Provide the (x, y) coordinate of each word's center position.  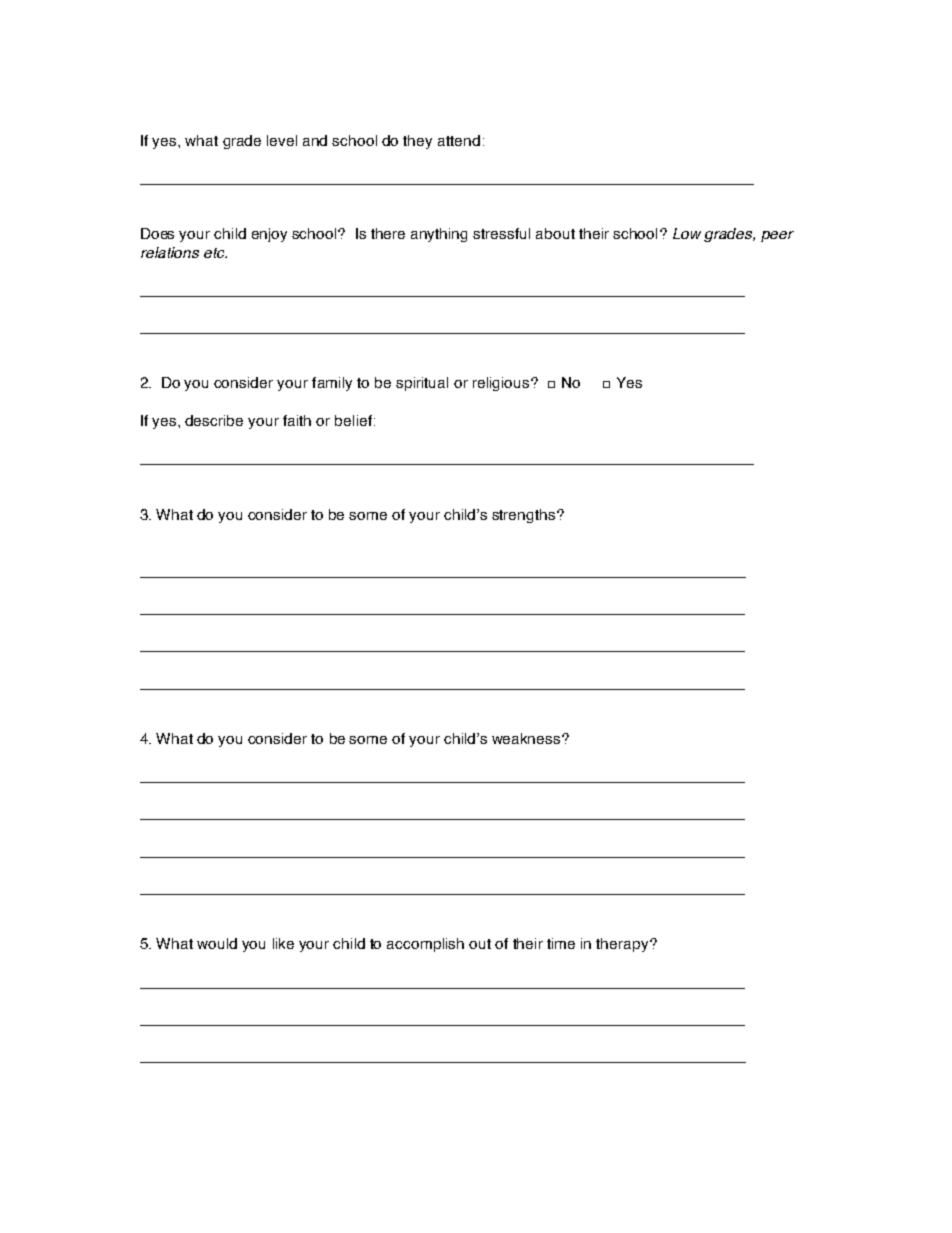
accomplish (425, 945)
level (282, 140)
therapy (623, 945)
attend (459, 140)
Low (687, 233)
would (217, 943)
